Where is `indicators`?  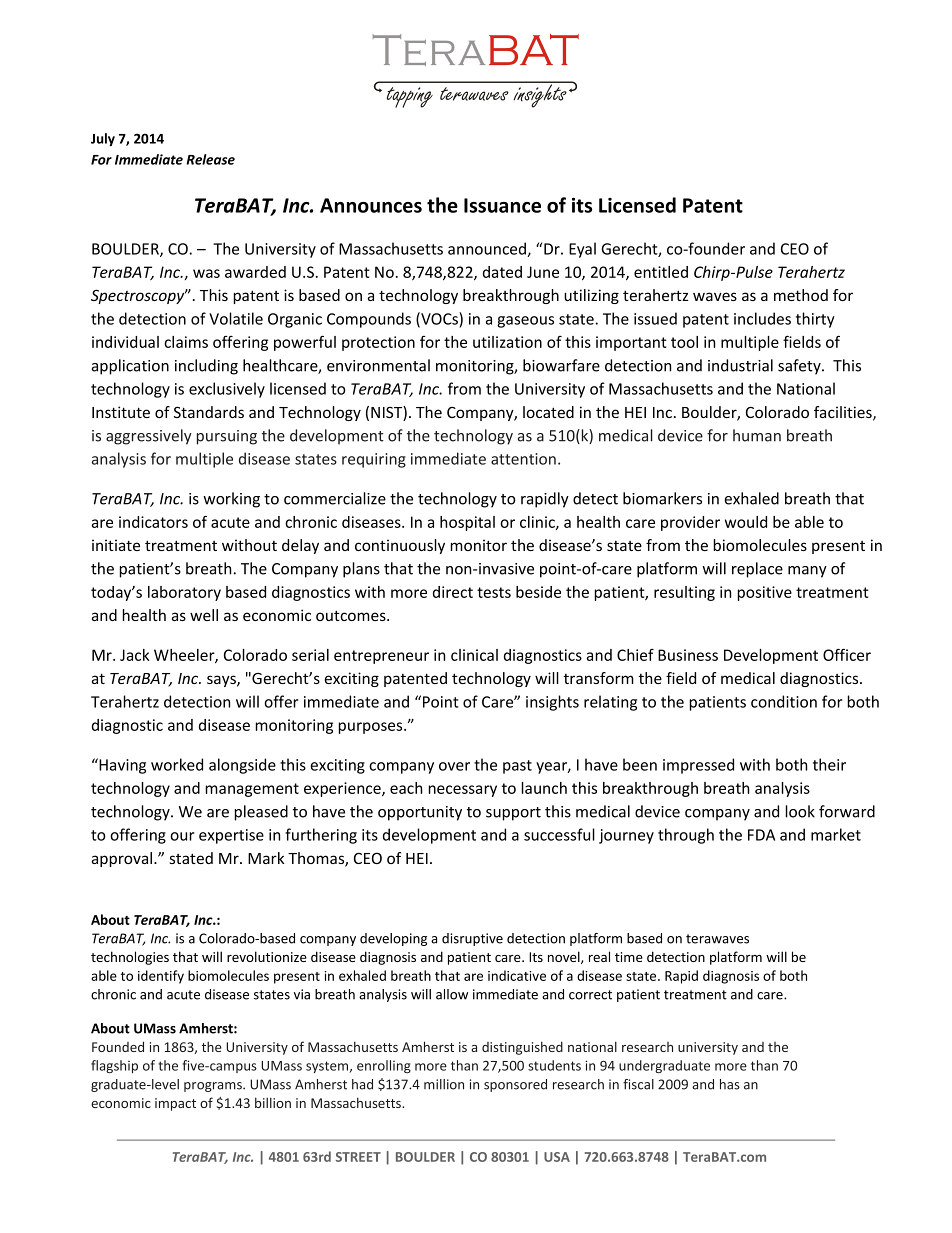
indicators is located at coordinates (153, 522).
